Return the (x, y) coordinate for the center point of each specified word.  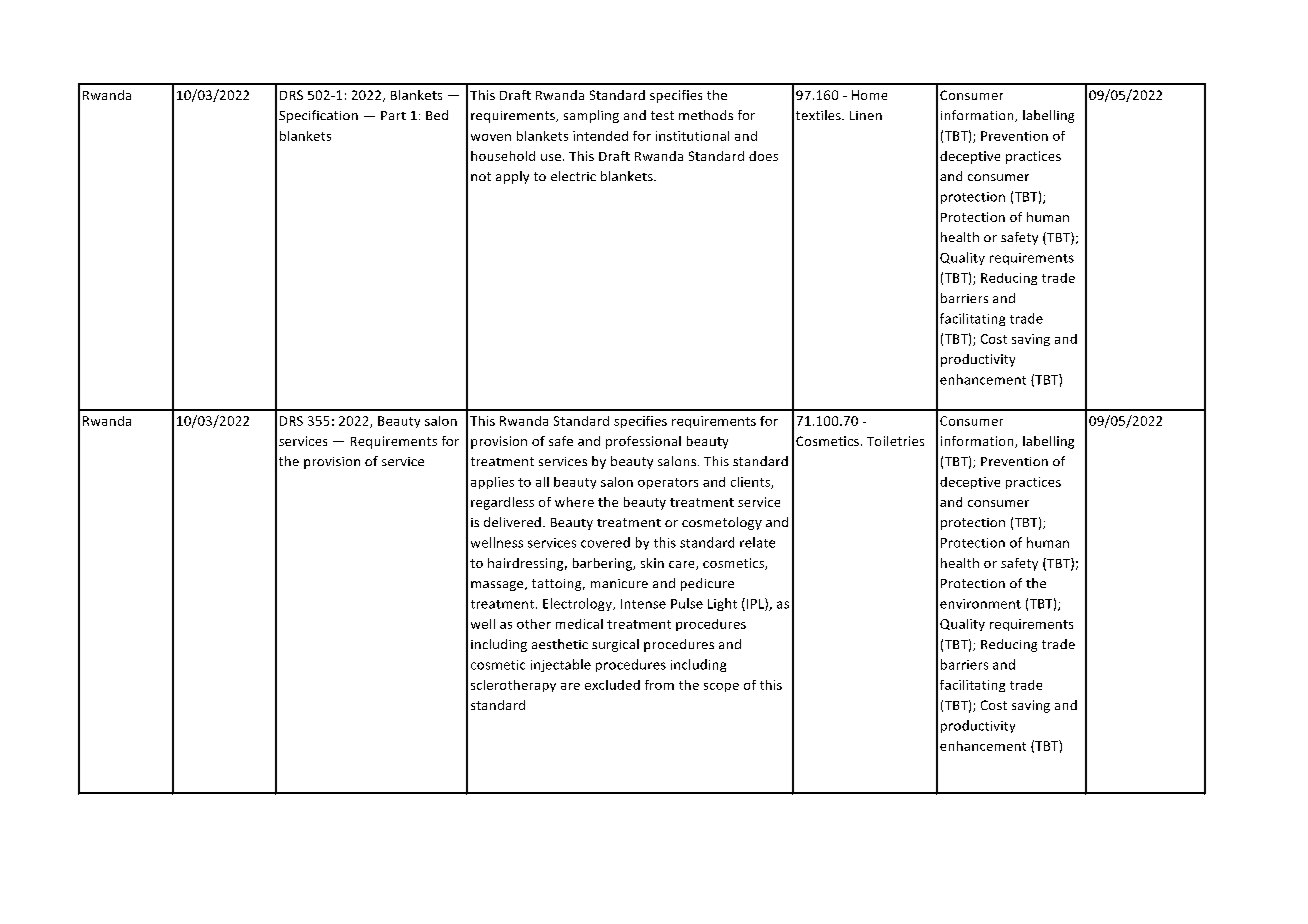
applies (492, 483)
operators (668, 483)
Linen (866, 115)
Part (393, 115)
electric (573, 176)
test (662, 115)
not (481, 176)
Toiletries (895, 441)
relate (757, 542)
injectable (561, 665)
